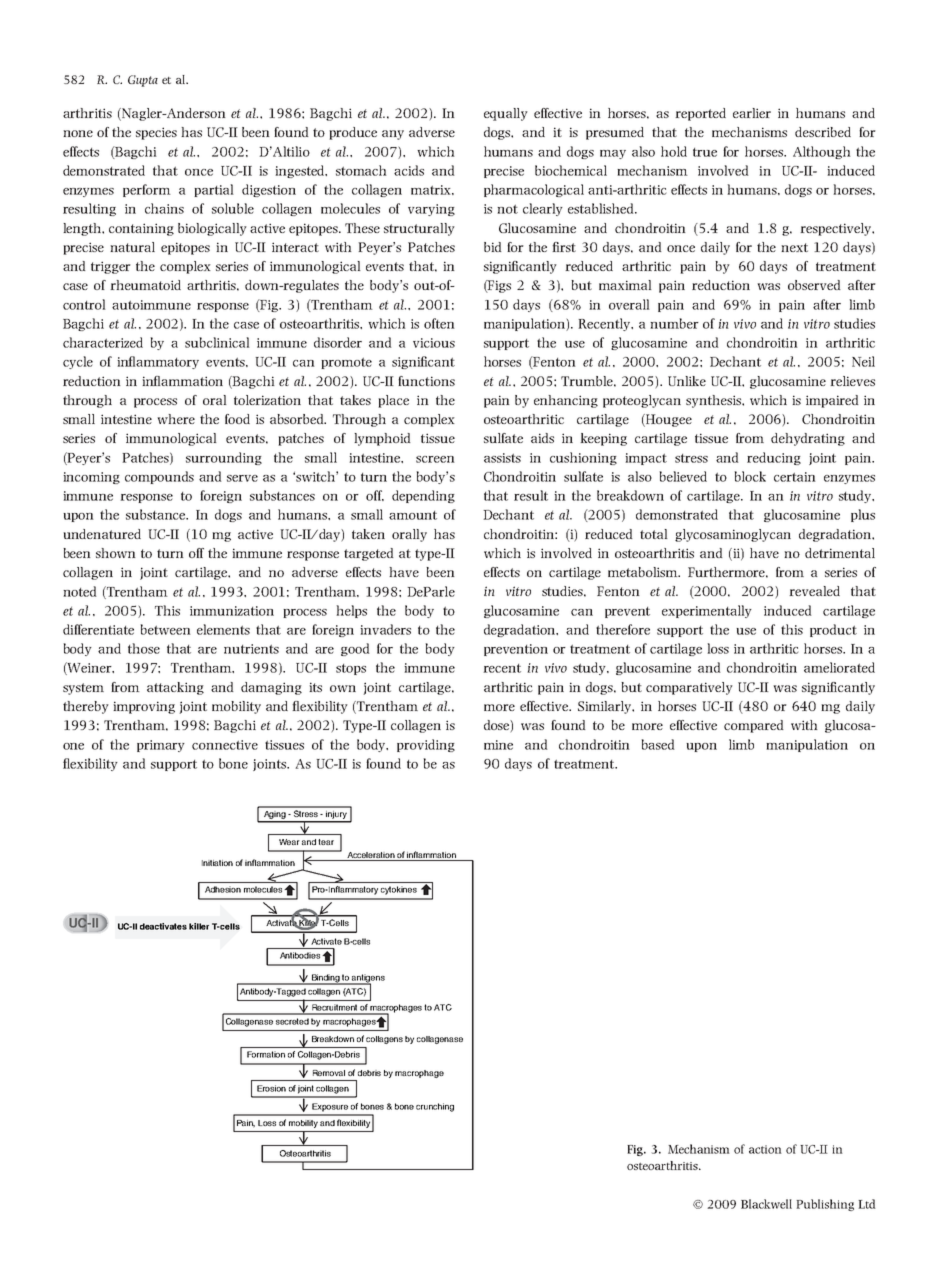 The image size is (952, 1270). Describe the element at coordinates (752, 113) in the document. I see `earlier` at that location.
